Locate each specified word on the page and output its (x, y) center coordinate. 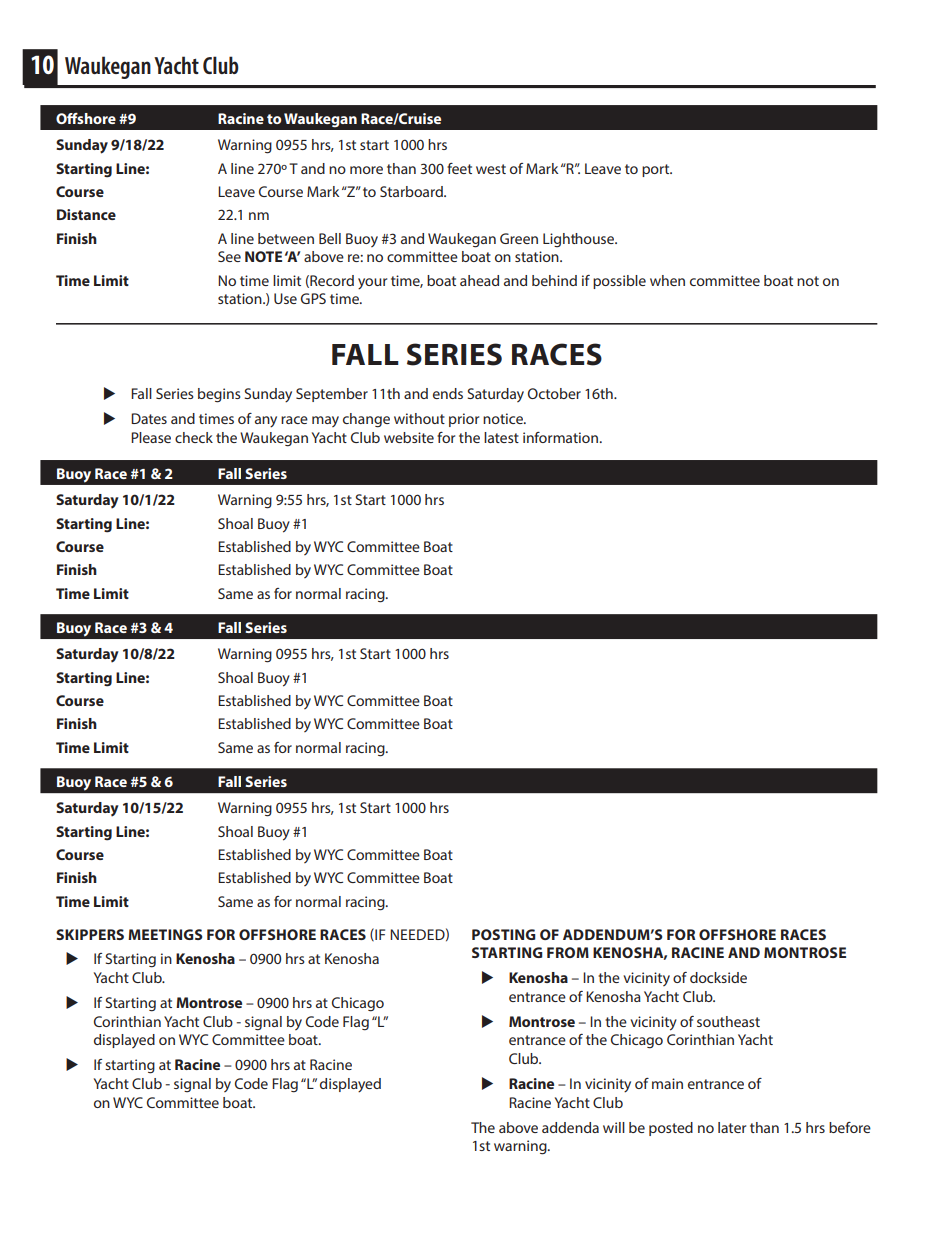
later (732, 1127)
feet (459, 168)
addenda (570, 1127)
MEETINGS (165, 934)
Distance (86, 214)
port (657, 170)
